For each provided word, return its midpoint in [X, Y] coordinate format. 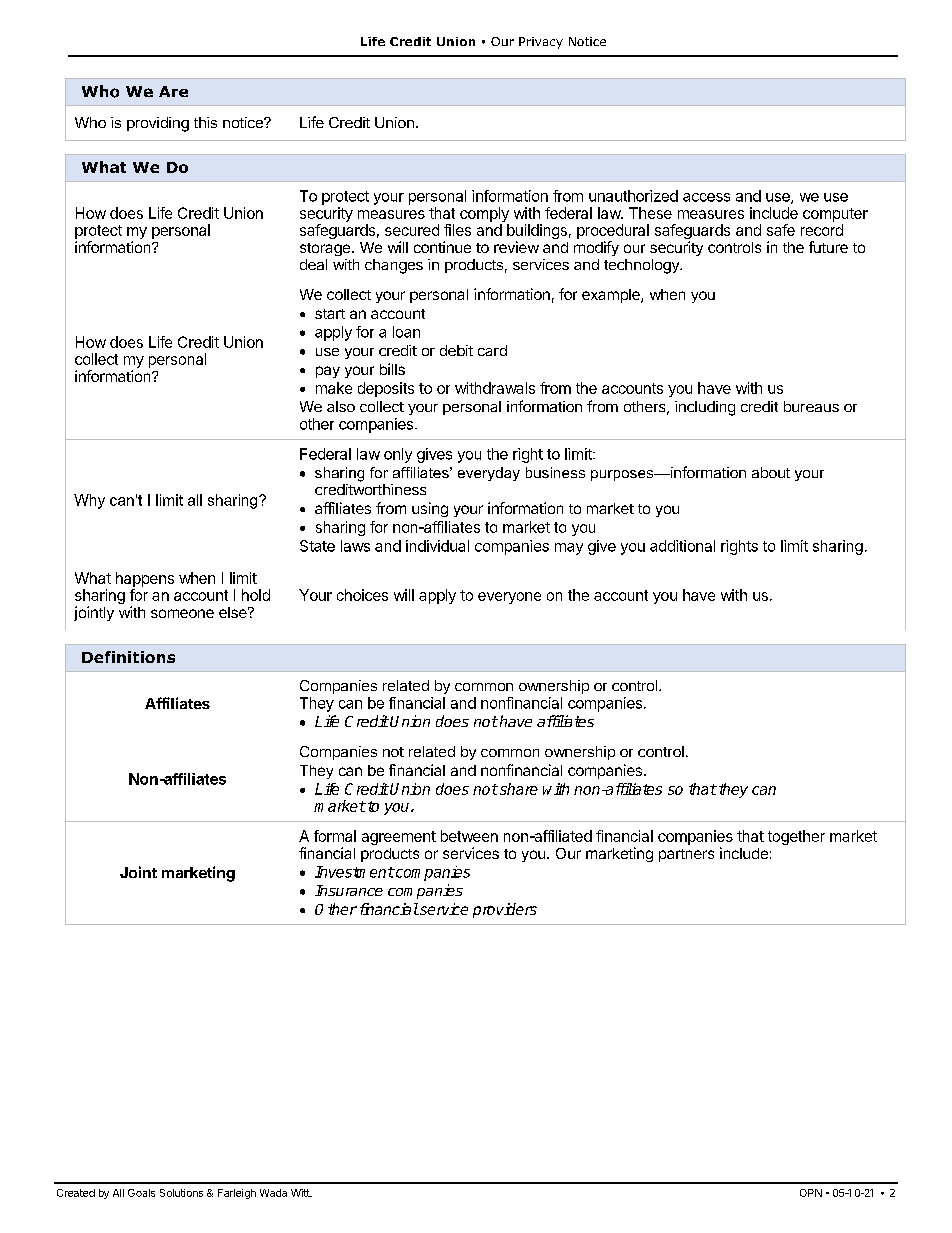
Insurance [349, 890]
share [517, 789]
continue [442, 247]
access [706, 197]
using [430, 509]
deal [313, 264]
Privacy [541, 43]
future [828, 247]
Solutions [181, 1193]
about [771, 472]
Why [89, 501]
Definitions [128, 657]
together [796, 837]
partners [686, 855]
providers [505, 910]
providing [158, 124]
